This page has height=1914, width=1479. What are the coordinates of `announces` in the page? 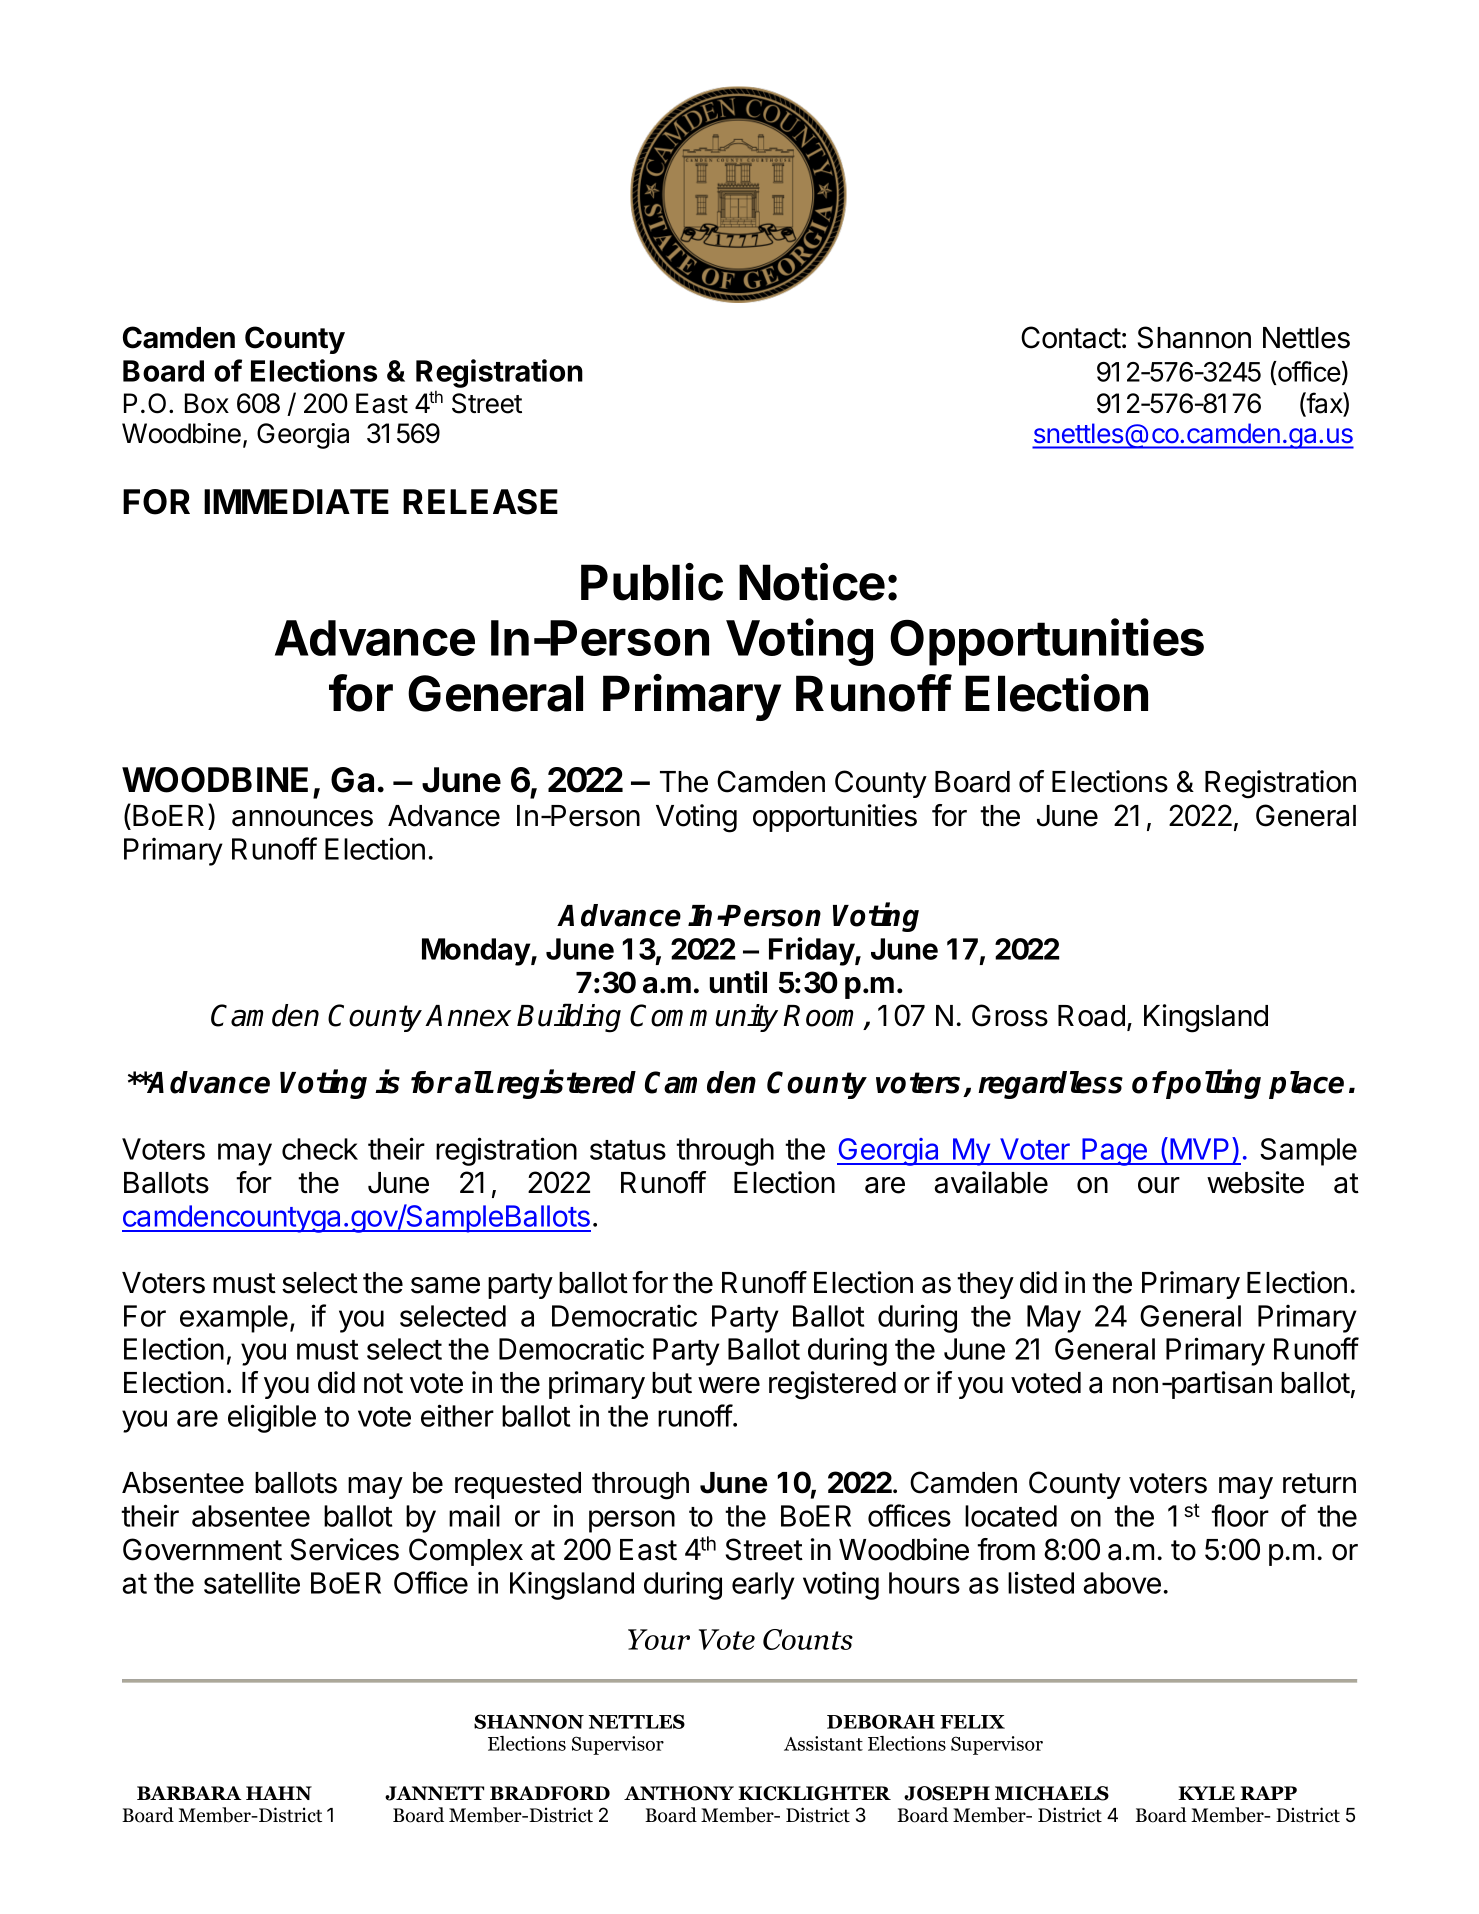 It's located at (302, 818).
